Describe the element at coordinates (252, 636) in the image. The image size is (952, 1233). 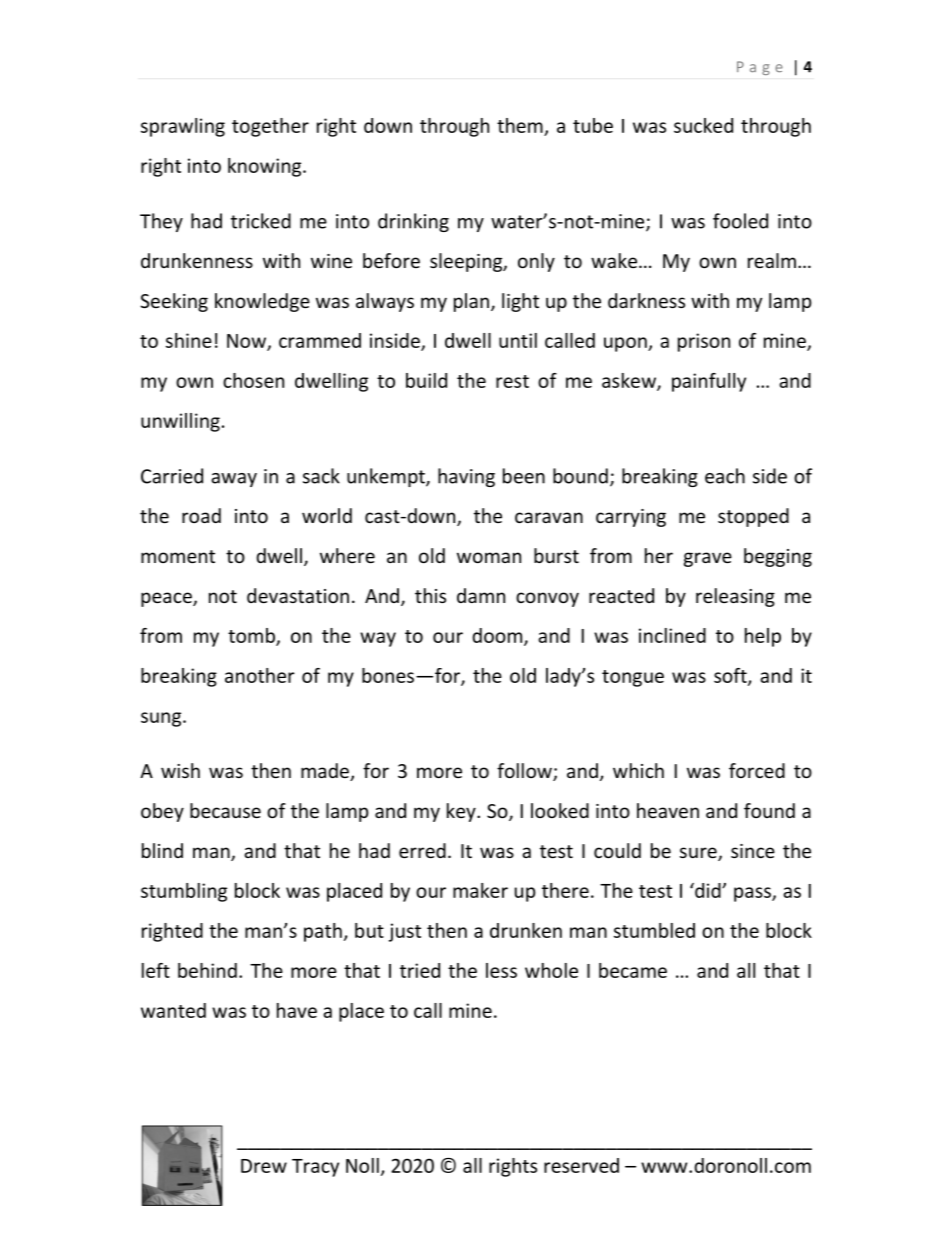
I see `tomb` at that location.
